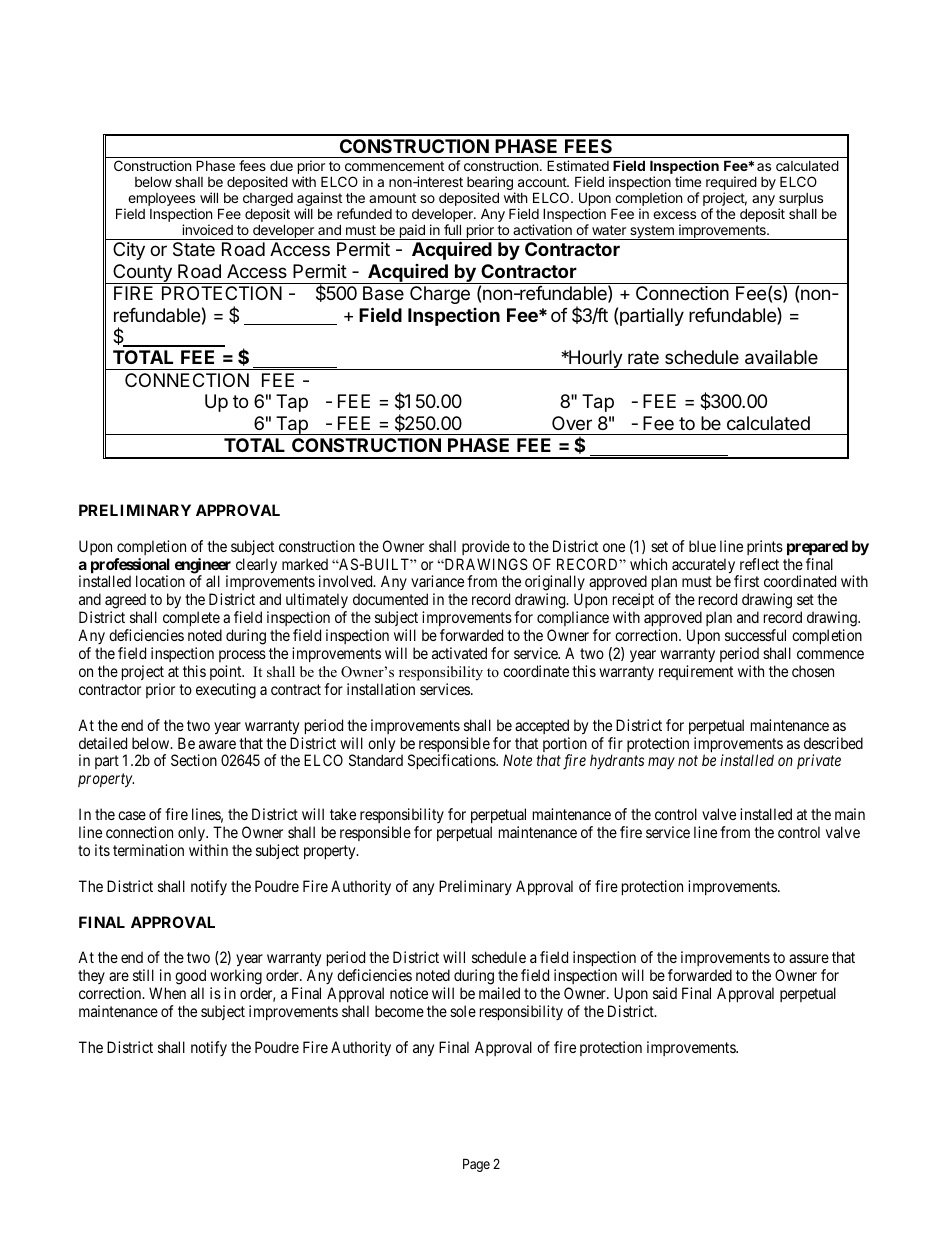 The image size is (952, 1233). I want to click on Over, so click(572, 423).
